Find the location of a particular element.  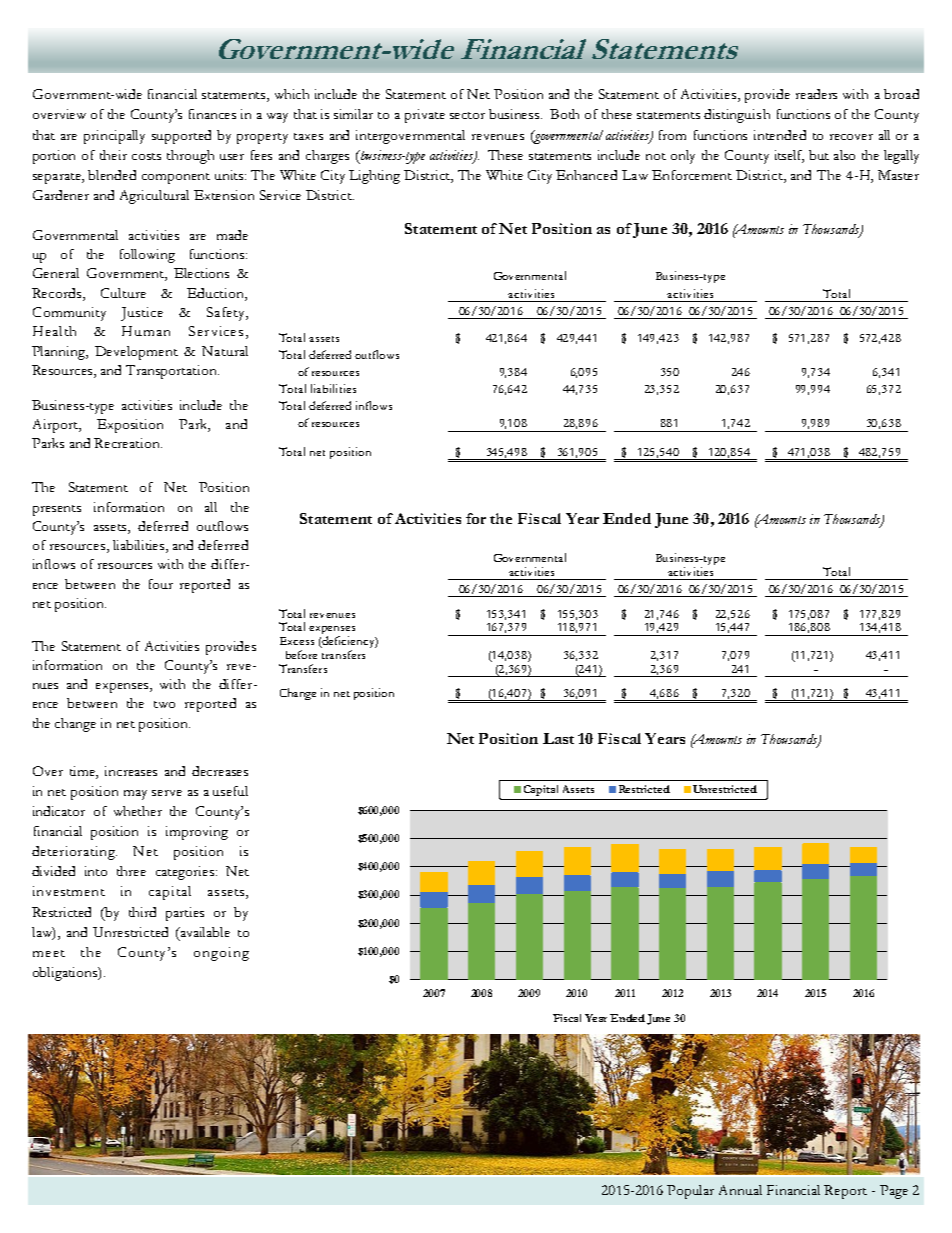

Last is located at coordinates (558, 738).
